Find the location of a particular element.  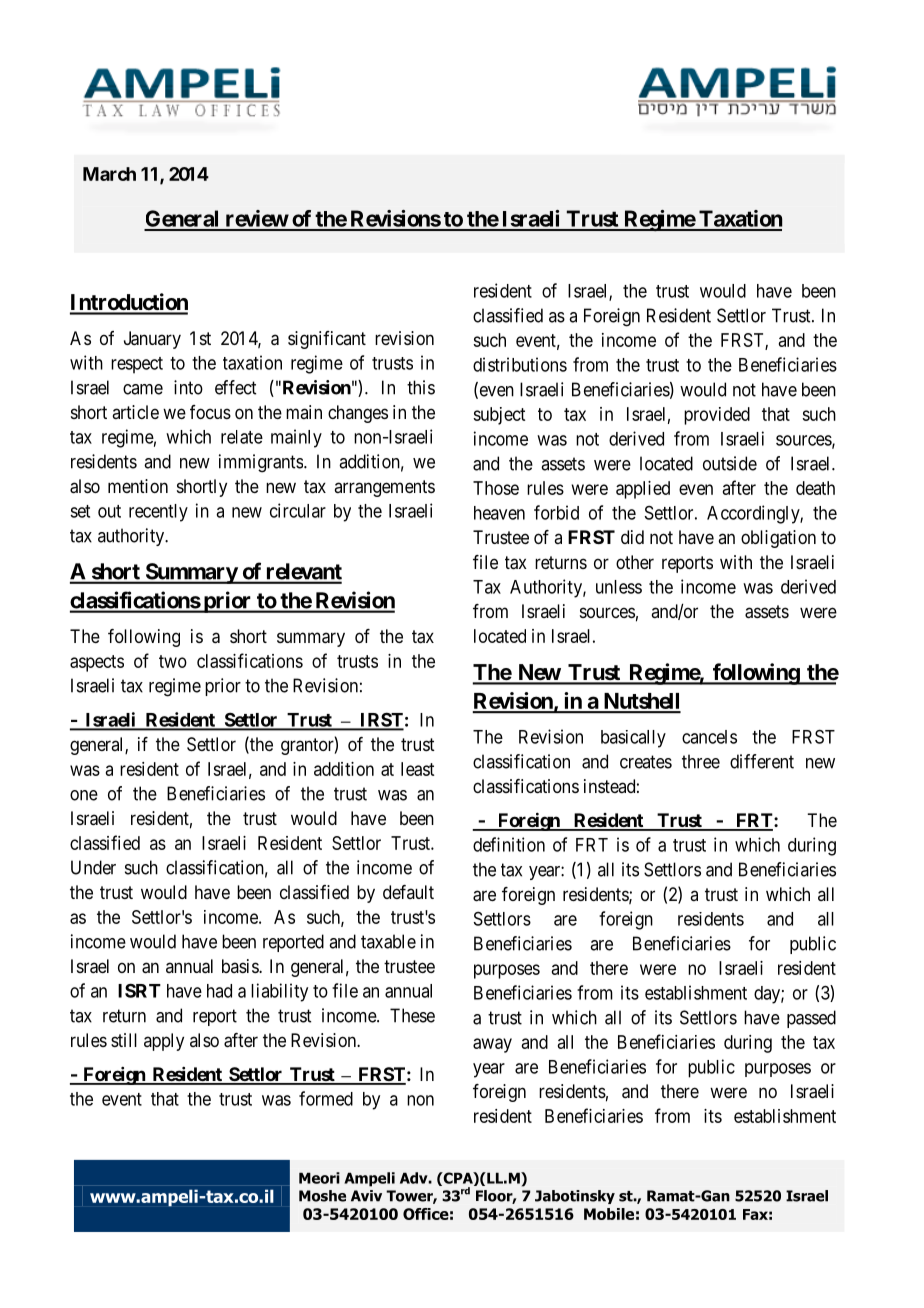

significant is located at coordinates (327, 340).
